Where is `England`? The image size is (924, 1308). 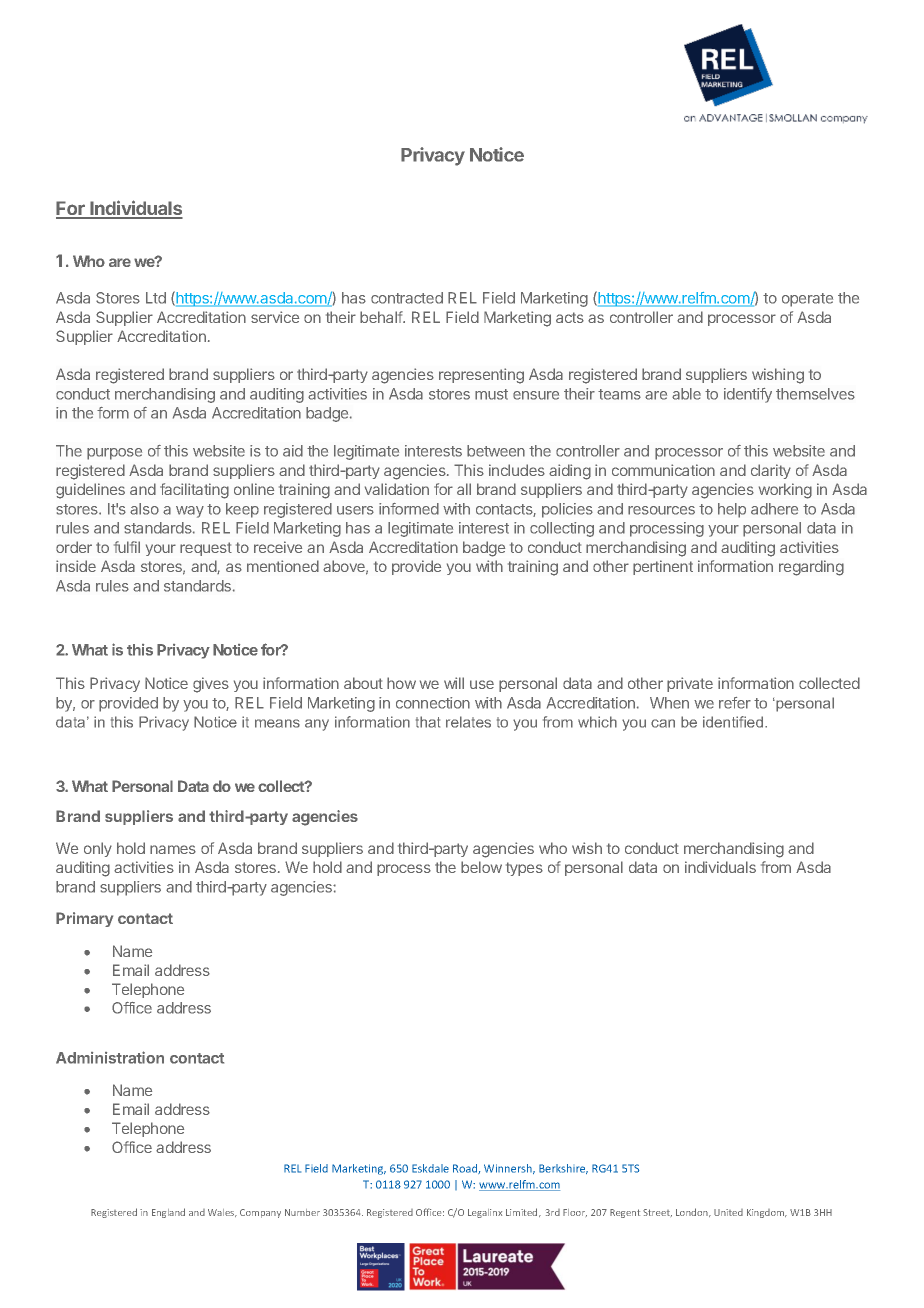
England is located at coordinates (168, 1213).
